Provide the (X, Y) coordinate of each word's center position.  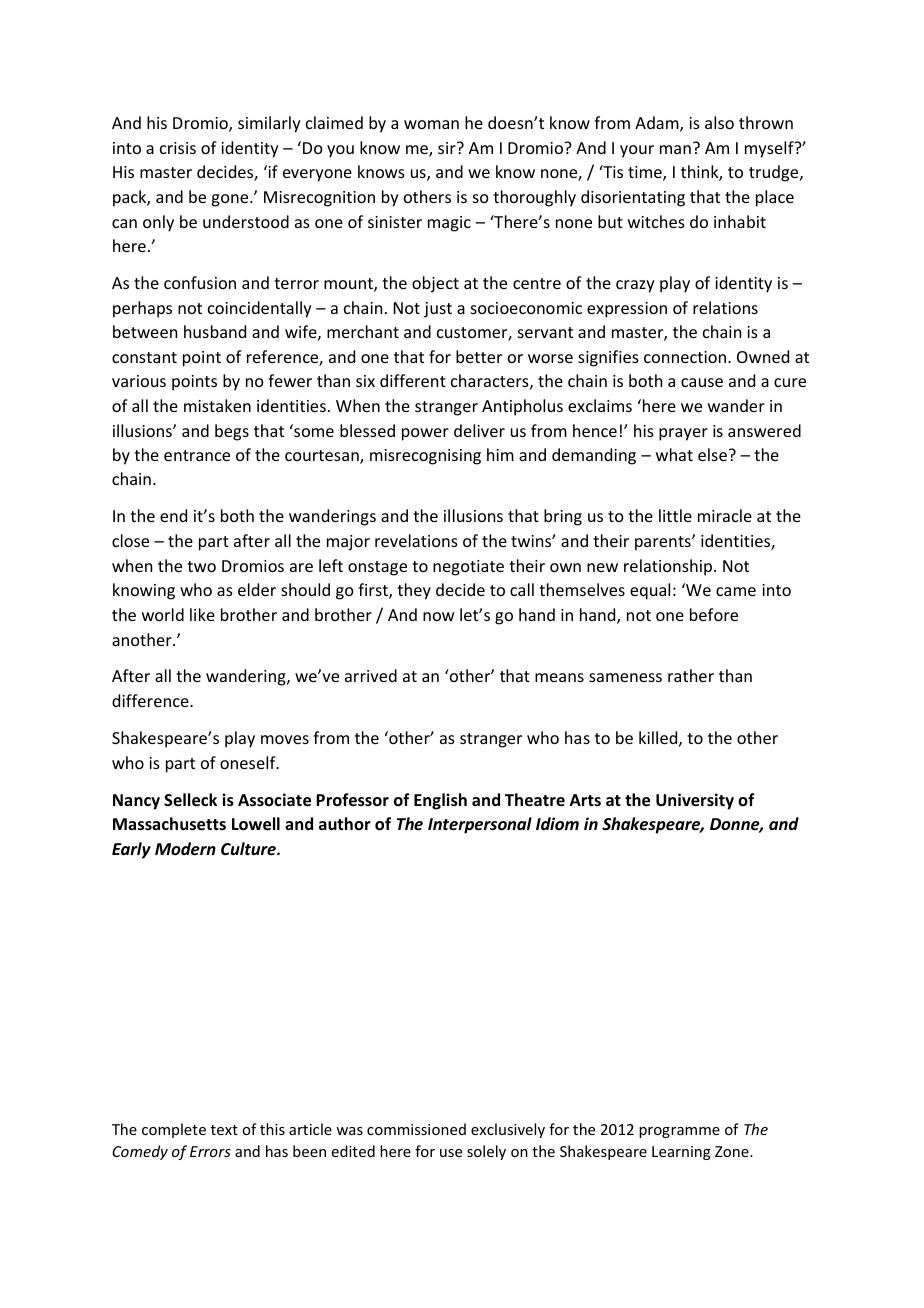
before (714, 614)
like (202, 614)
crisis (178, 148)
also (719, 122)
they (414, 591)
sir (448, 148)
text (224, 1130)
